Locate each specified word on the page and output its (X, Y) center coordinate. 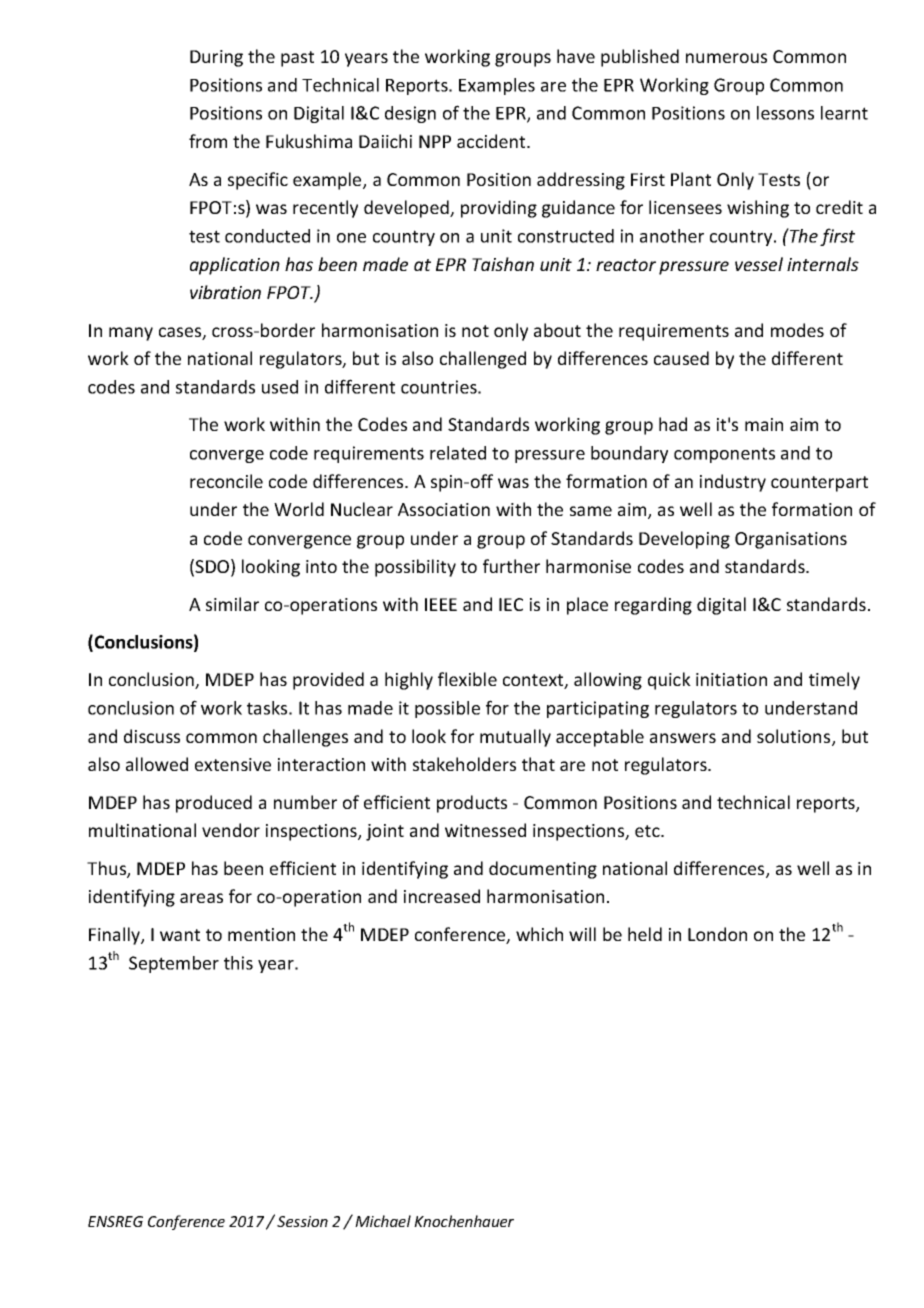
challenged (483, 360)
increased (442, 896)
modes (797, 330)
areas (201, 898)
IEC (511, 604)
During (216, 58)
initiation (731, 679)
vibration (225, 292)
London (717, 934)
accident (492, 141)
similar (232, 604)
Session (302, 1221)
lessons (785, 113)
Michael (383, 1221)
